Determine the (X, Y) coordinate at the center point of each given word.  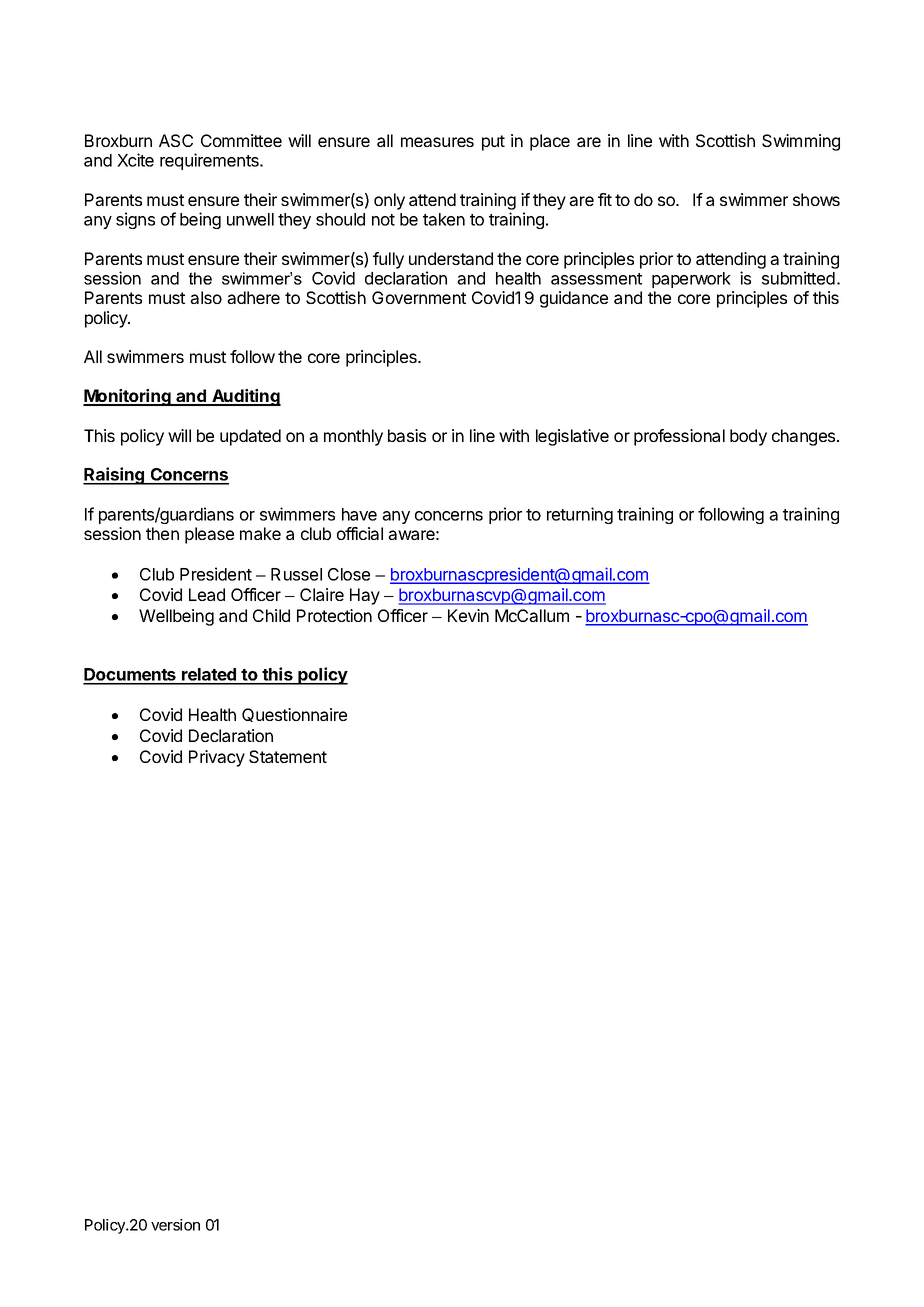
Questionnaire (294, 715)
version (175, 1225)
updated (250, 437)
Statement (288, 756)
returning (580, 515)
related (209, 676)
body (748, 437)
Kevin (468, 615)
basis (407, 435)
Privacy (217, 758)
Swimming (801, 142)
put (493, 143)
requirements (210, 161)
